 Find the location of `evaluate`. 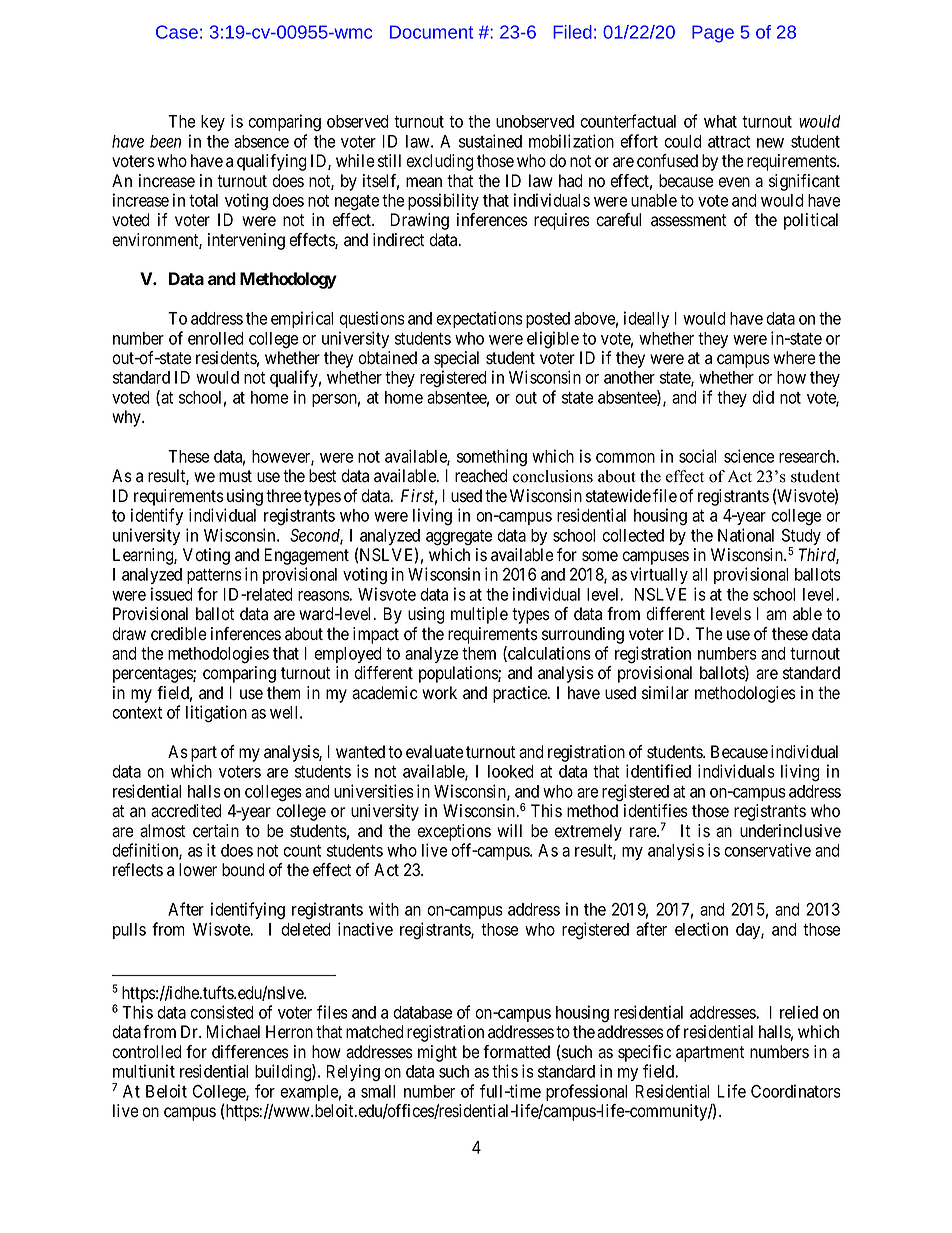

evaluate is located at coordinates (434, 752).
